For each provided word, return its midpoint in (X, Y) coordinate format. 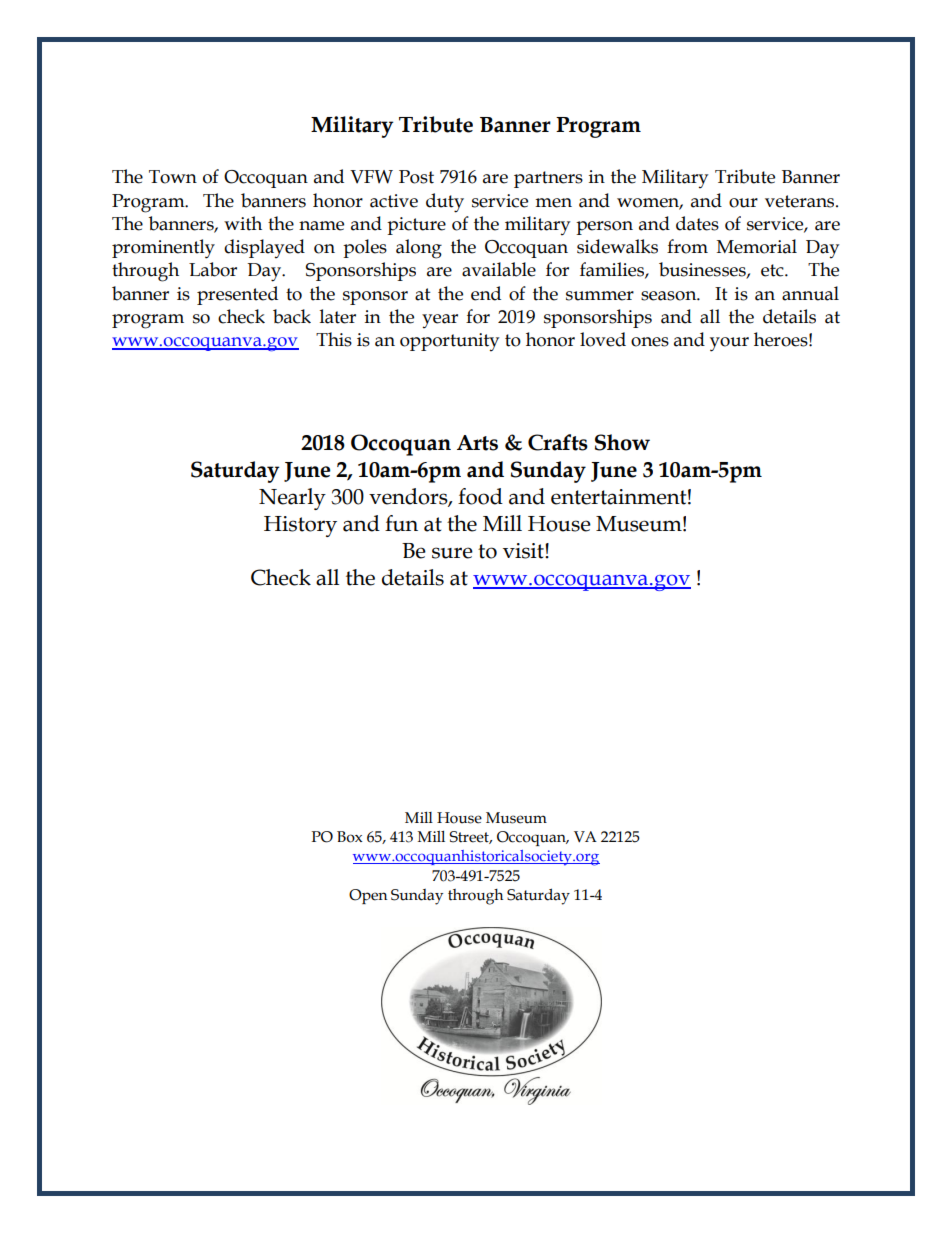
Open (368, 896)
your (729, 344)
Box (350, 837)
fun (401, 523)
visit (524, 551)
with (243, 223)
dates (697, 223)
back (292, 316)
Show (622, 442)
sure (452, 553)
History (300, 526)
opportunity (449, 342)
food (480, 496)
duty (445, 203)
